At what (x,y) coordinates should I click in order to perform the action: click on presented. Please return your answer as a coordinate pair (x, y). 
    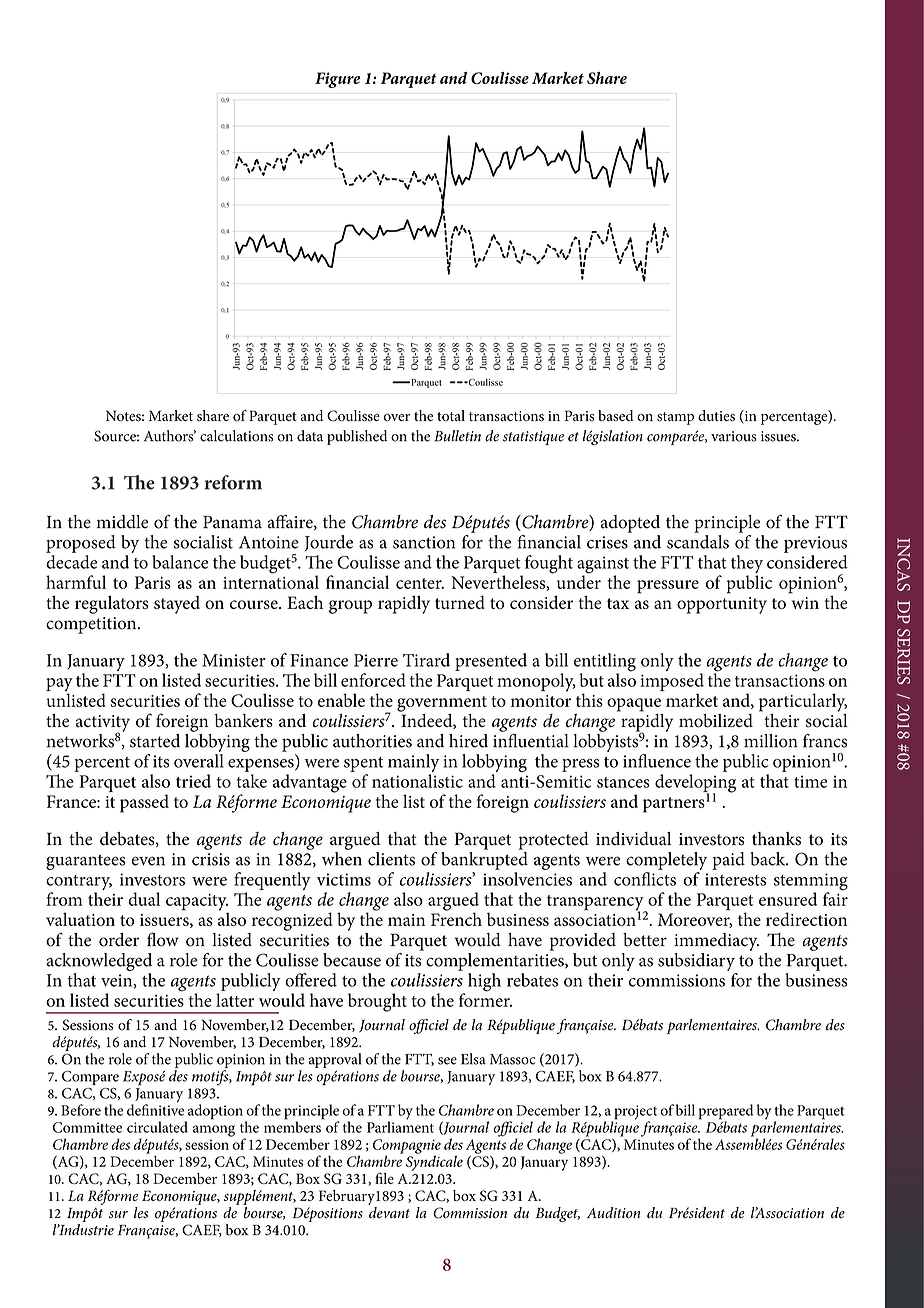
    Looking at the image, I should click on (491, 662).
